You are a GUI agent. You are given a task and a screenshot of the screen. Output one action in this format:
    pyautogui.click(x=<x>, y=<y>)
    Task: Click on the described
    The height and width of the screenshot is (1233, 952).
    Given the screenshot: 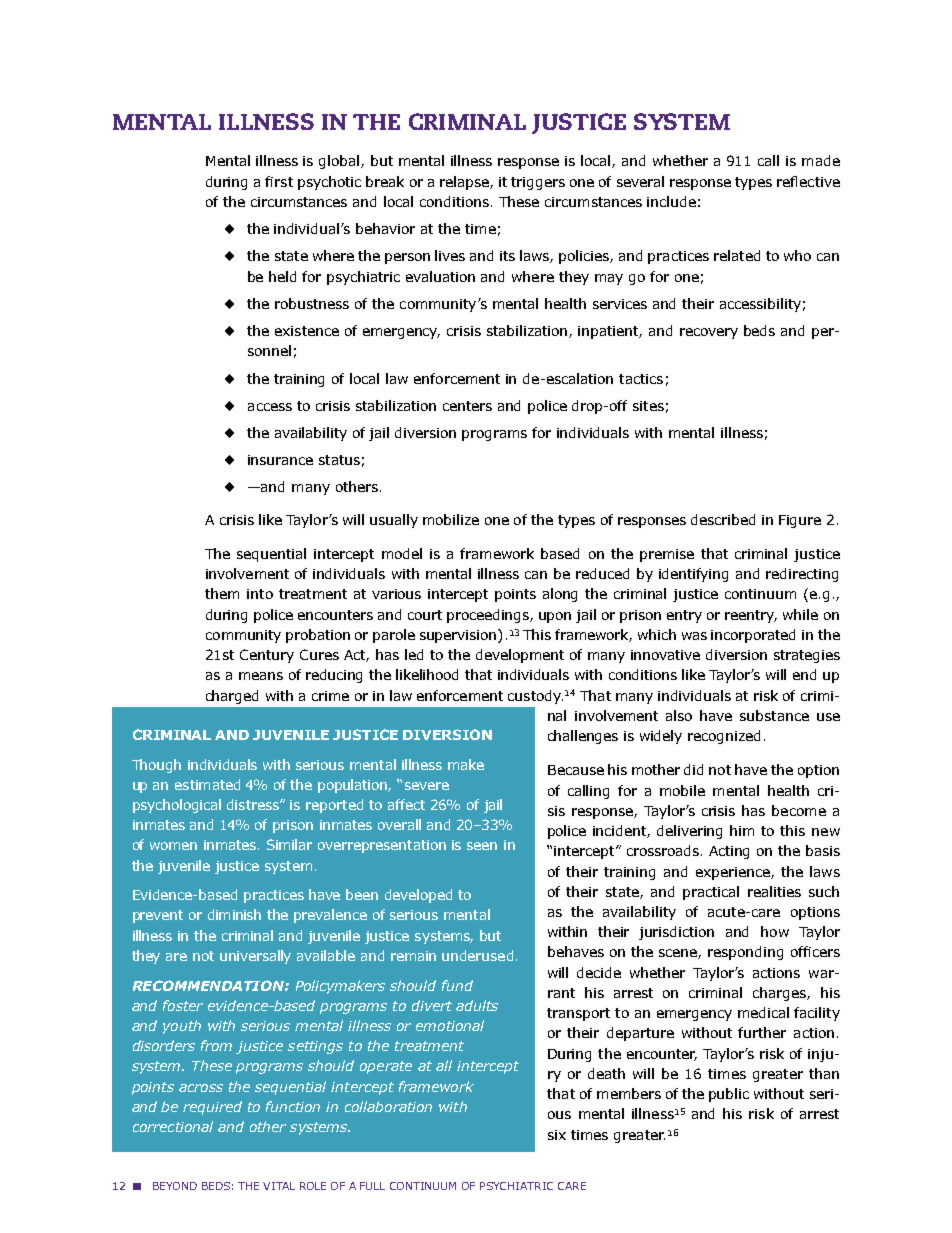 What is the action you would take?
    pyautogui.click(x=723, y=519)
